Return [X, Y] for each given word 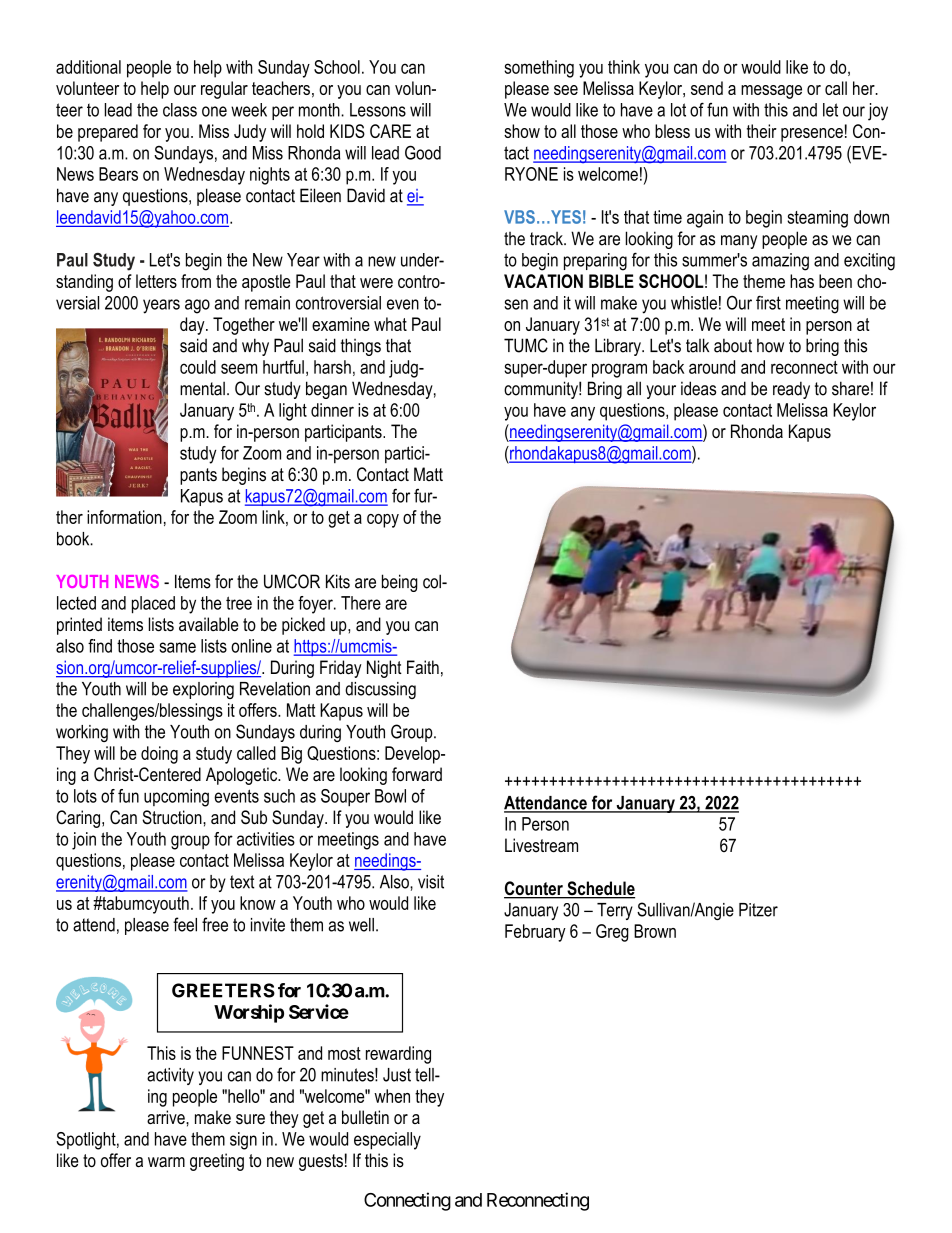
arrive [167, 1117]
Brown [655, 931]
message [771, 92]
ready [791, 390]
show [522, 131]
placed [153, 605]
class [180, 110]
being [400, 583]
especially [387, 1141]
